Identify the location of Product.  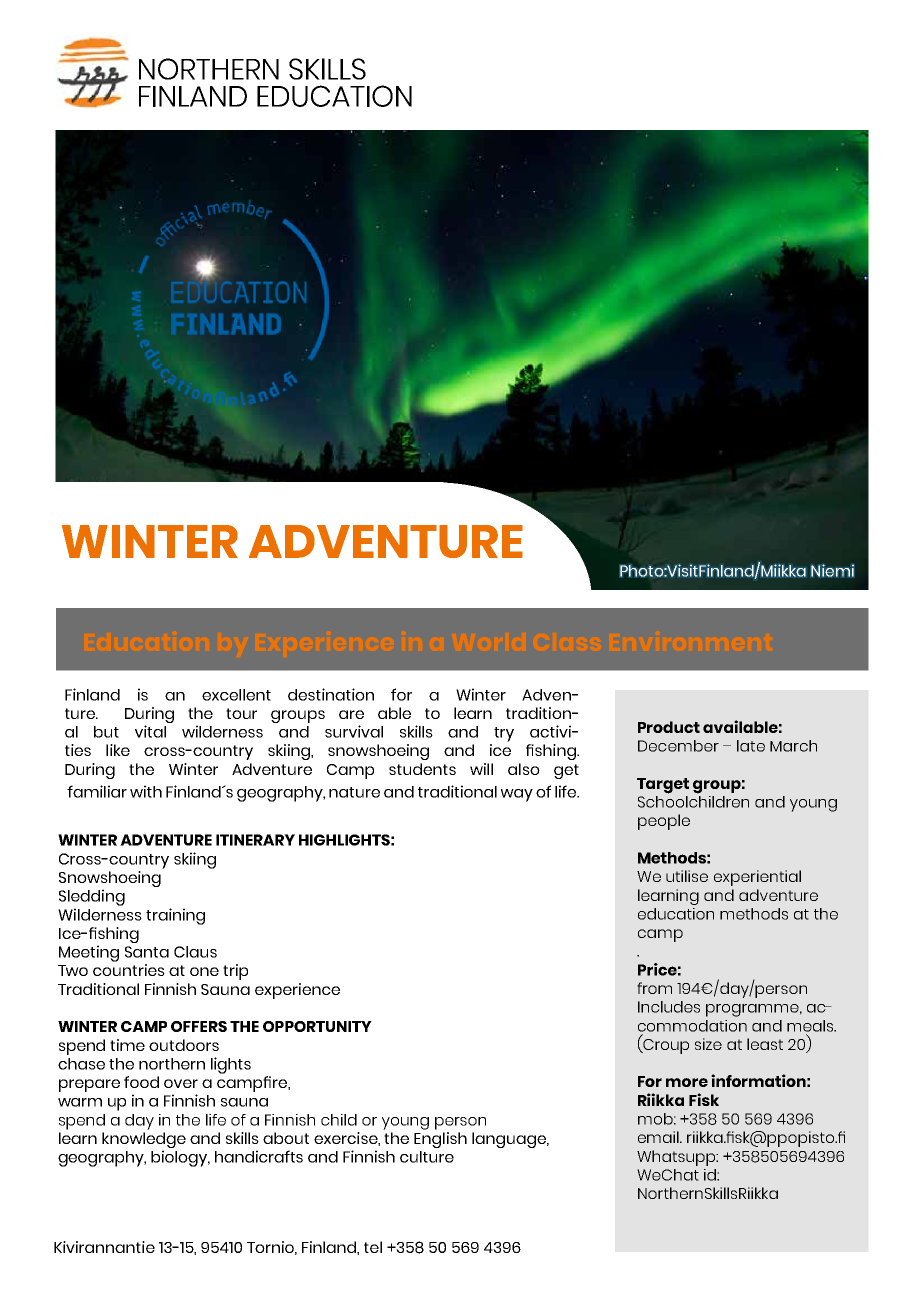
(669, 727).
